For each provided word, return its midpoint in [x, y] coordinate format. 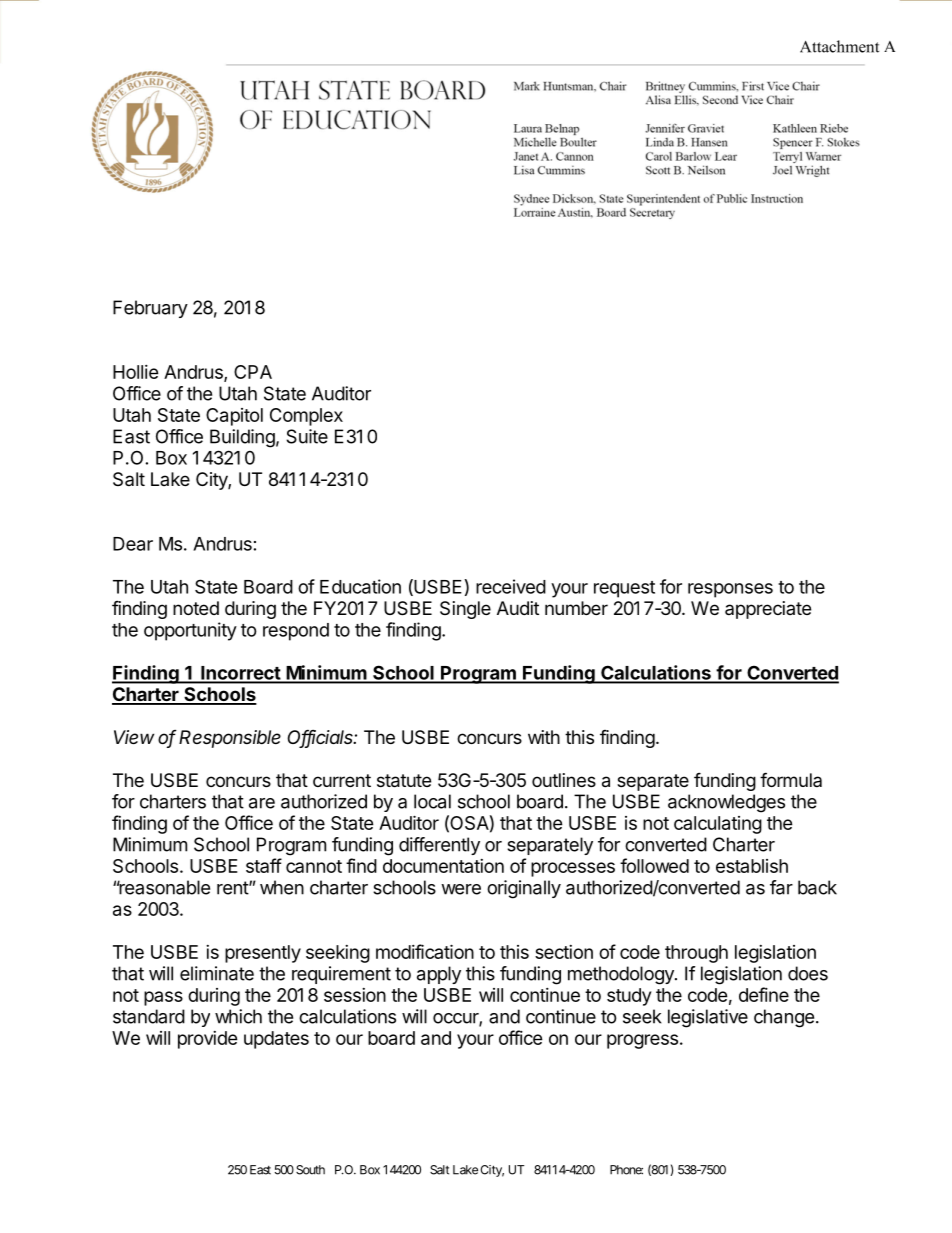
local [432, 801]
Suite [307, 436]
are [262, 803]
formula [791, 779]
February [150, 309]
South [310, 1170]
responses [730, 590]
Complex [306, 417]
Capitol [234, 417]
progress [642, 1041]
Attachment [839, 46]
